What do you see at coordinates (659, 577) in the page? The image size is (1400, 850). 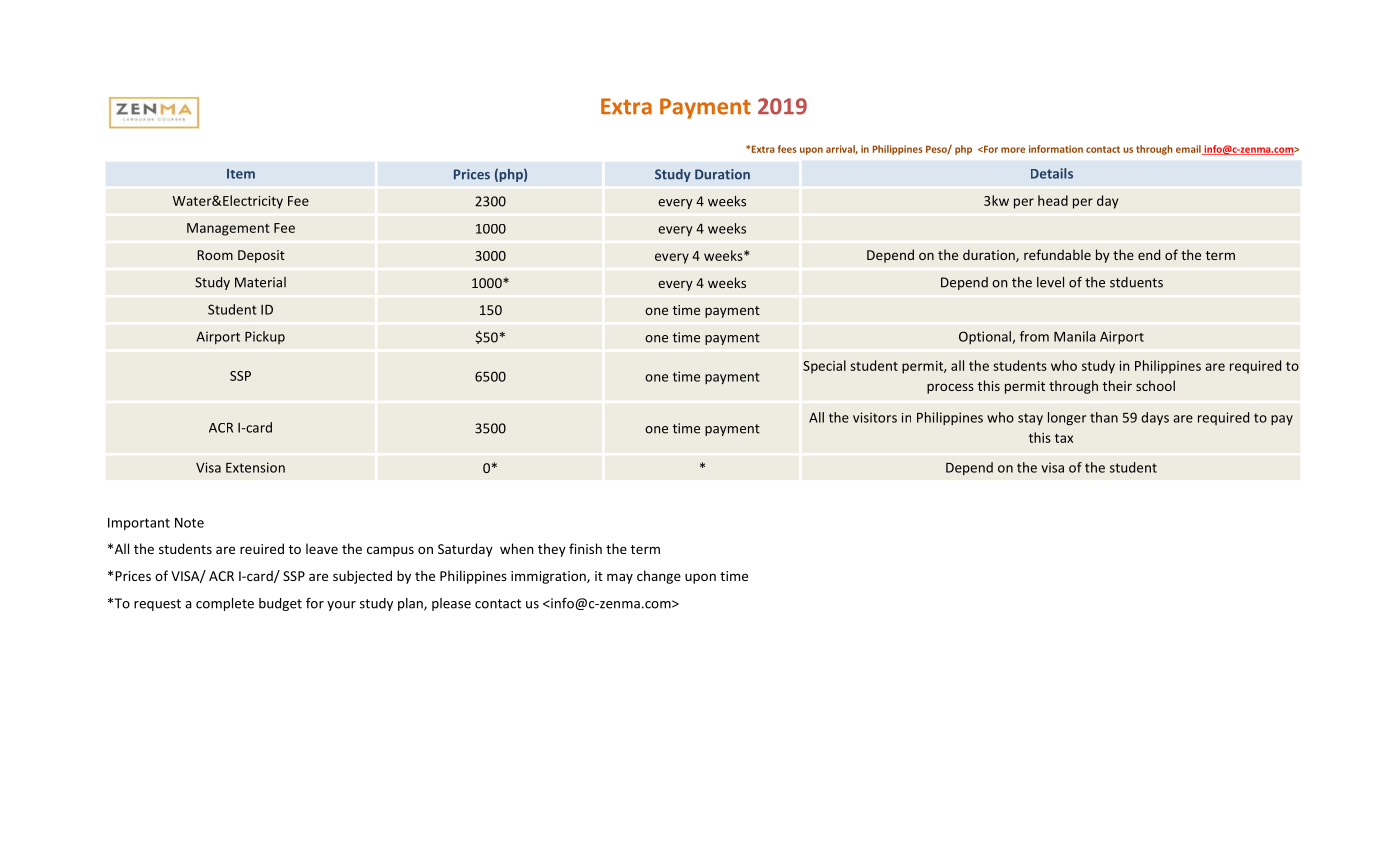 I see `change` at bounding box center [659, 577].
